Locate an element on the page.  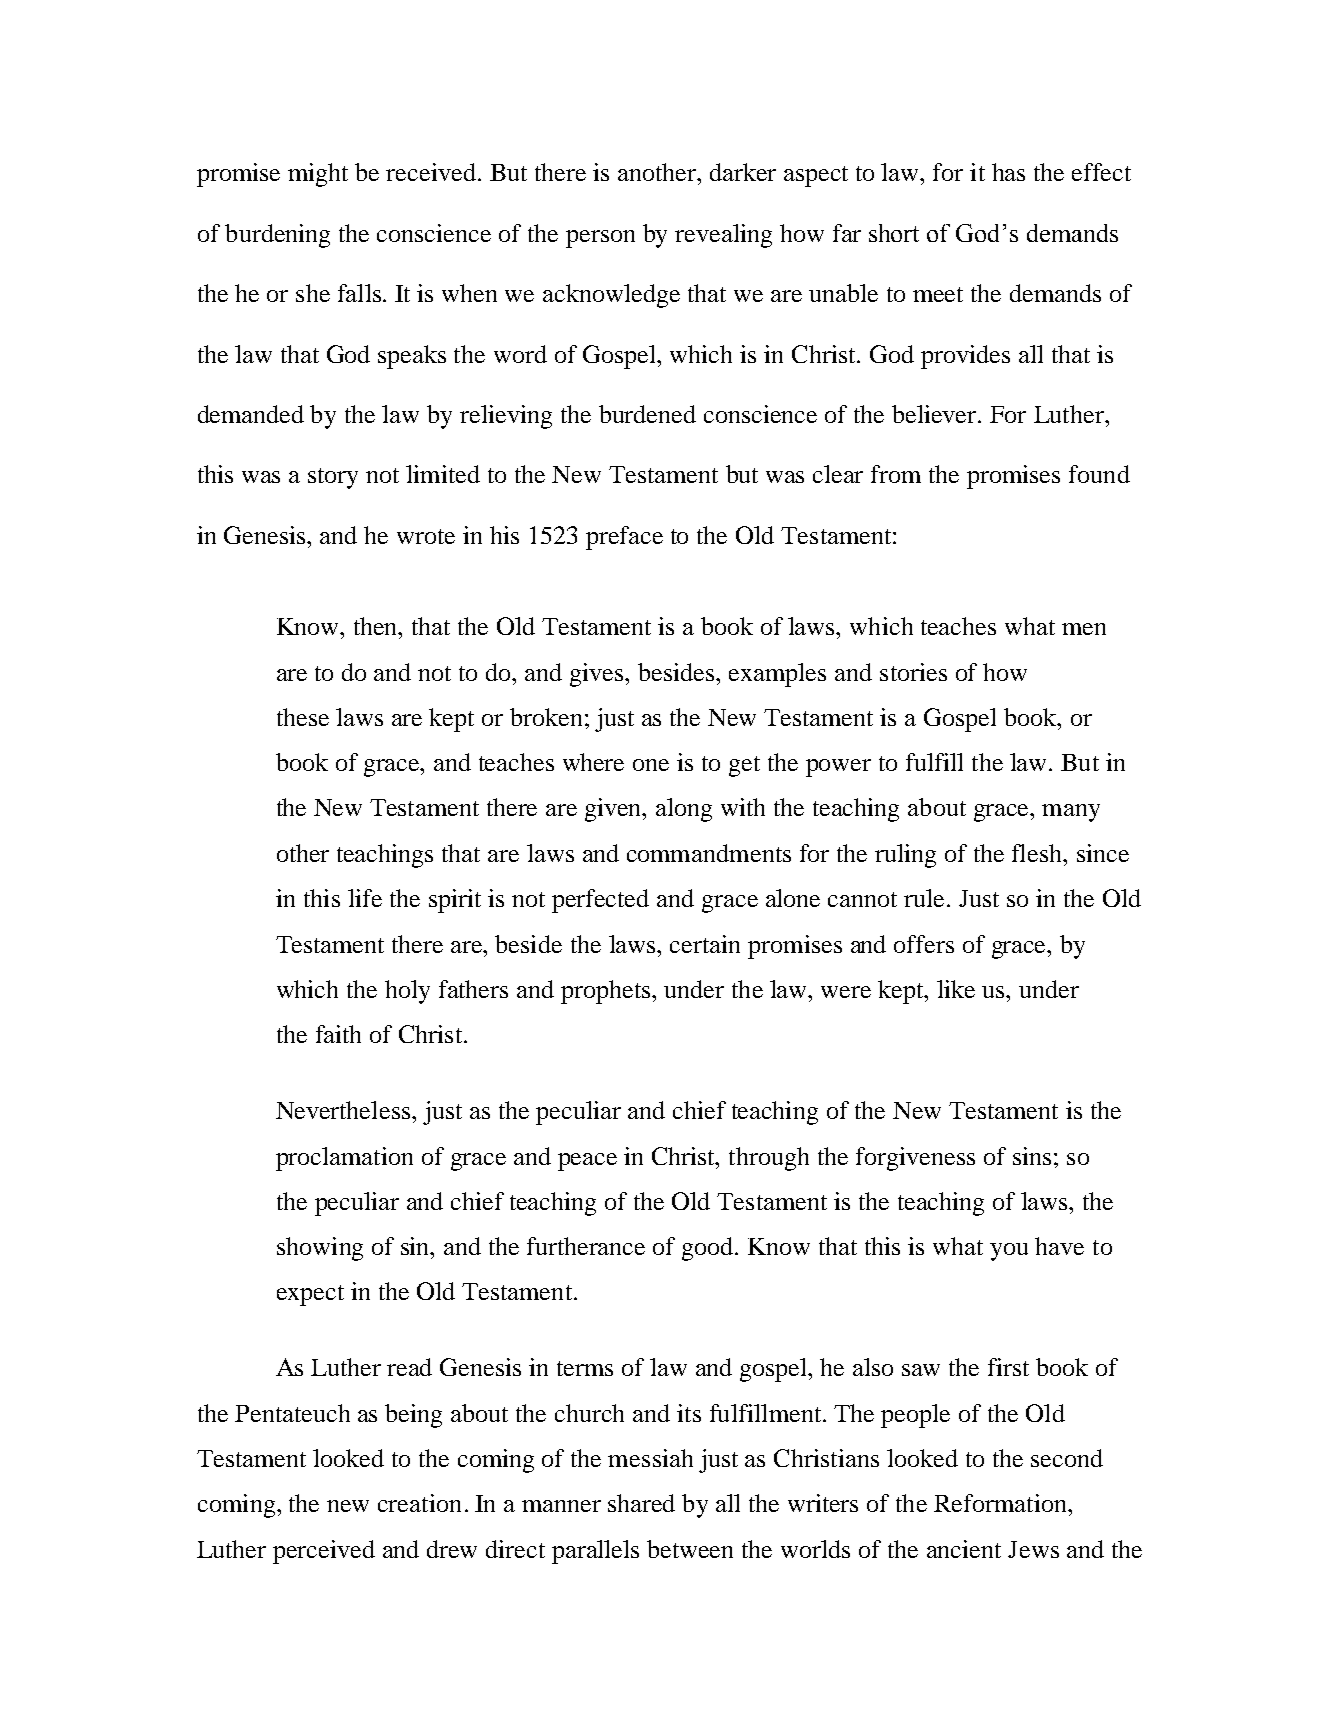
then is located at coordinates (377, 626).
